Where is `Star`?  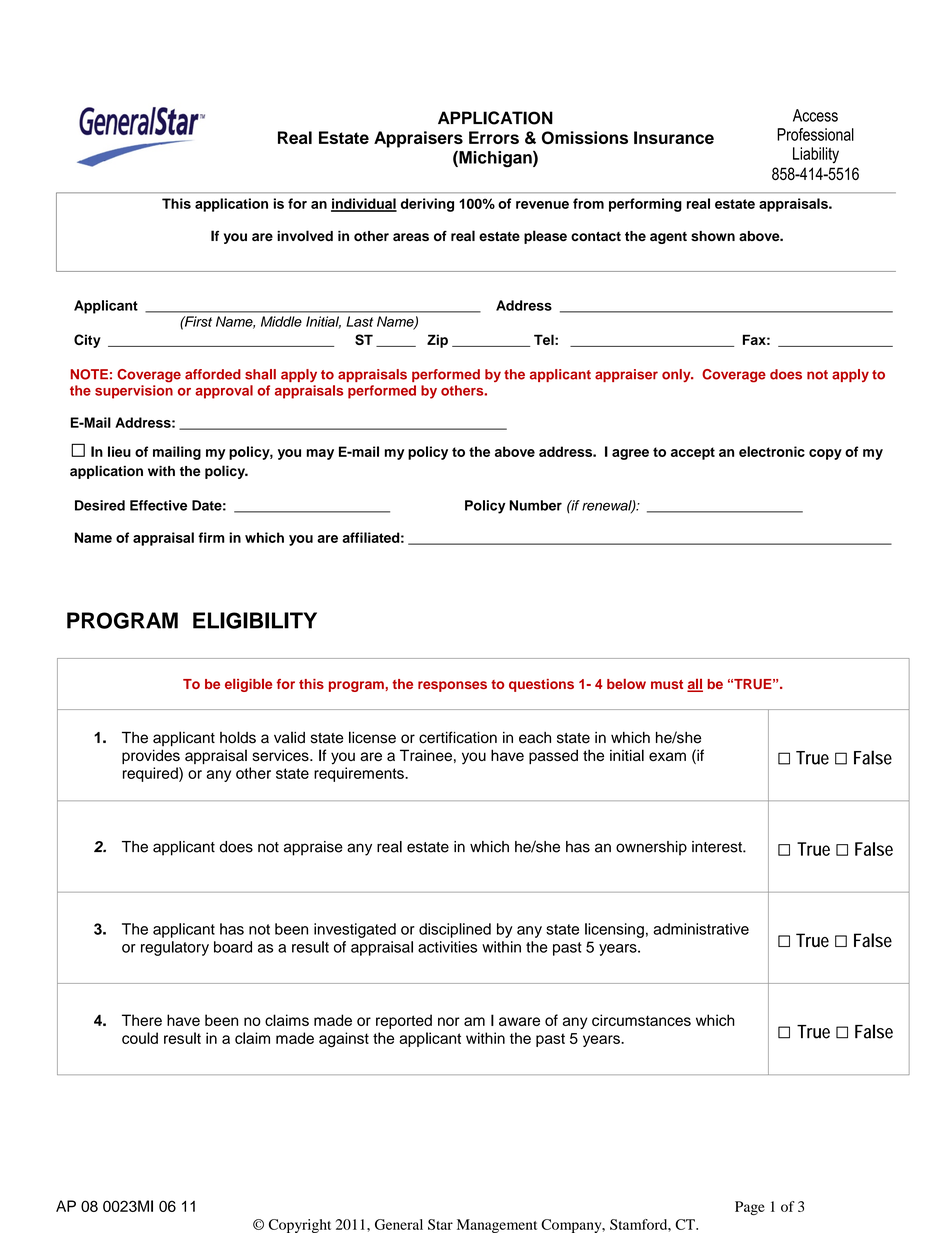
Star is located at coordinates (440, 1224).
